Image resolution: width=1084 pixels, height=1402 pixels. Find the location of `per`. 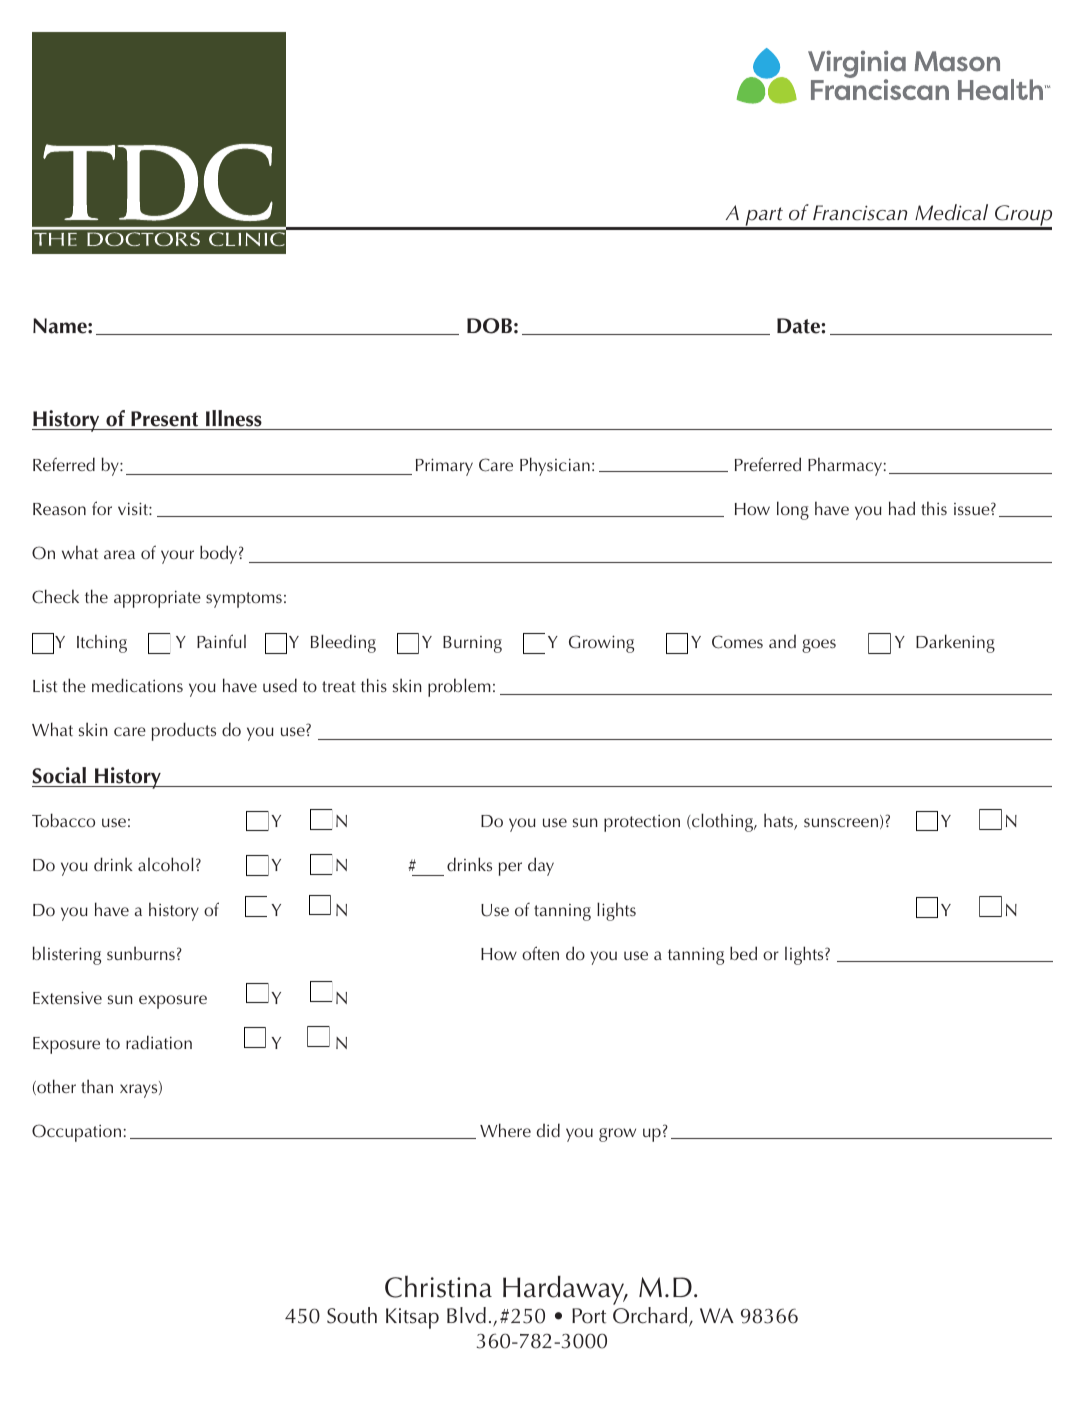

per is located at coordinates (510, 869).
